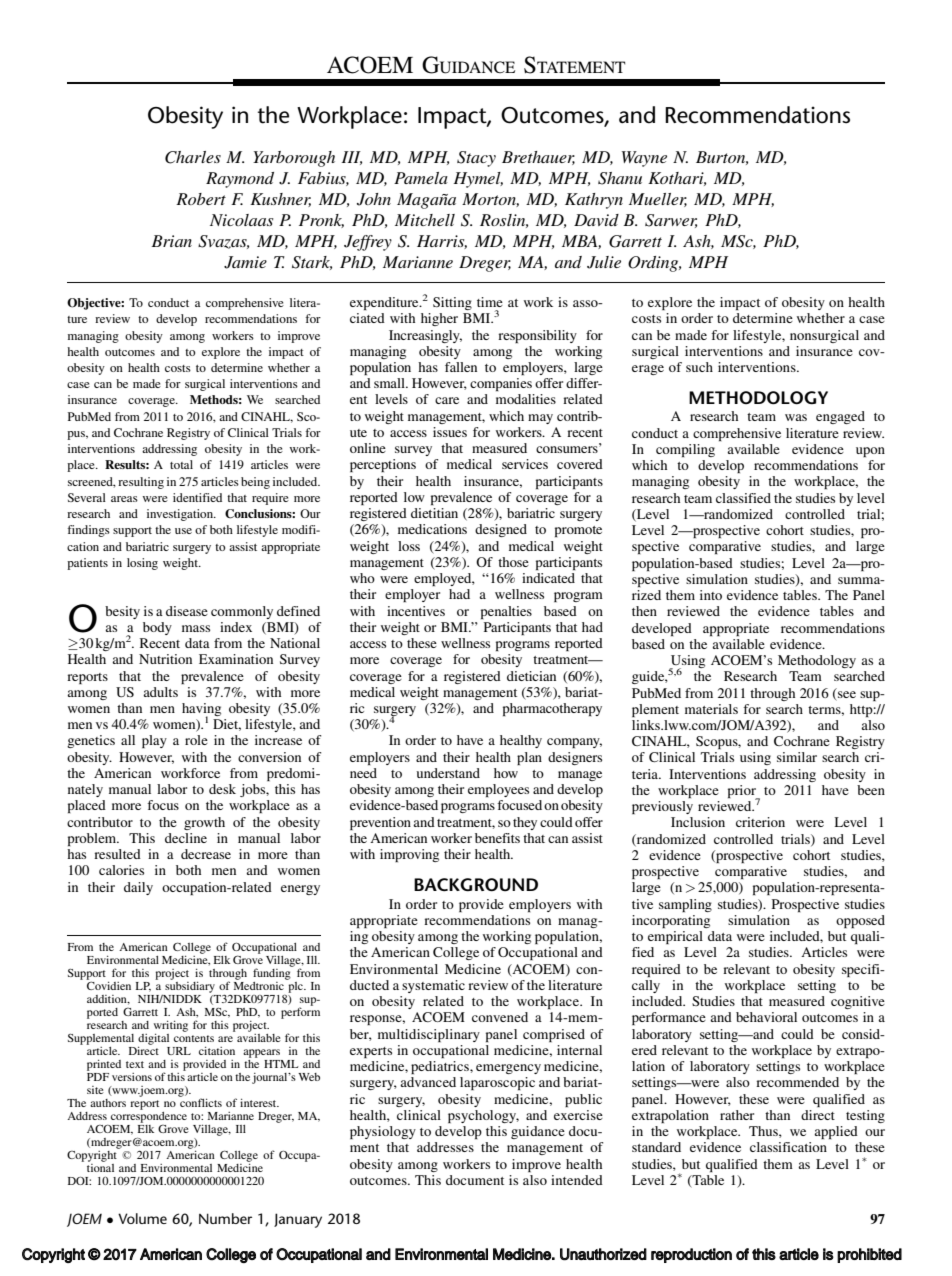 This screenshot has width=952, height=1276. Describe the element at coordinates (552, 709) in the screenshot. I see `pharmacotherapy` at that location.
